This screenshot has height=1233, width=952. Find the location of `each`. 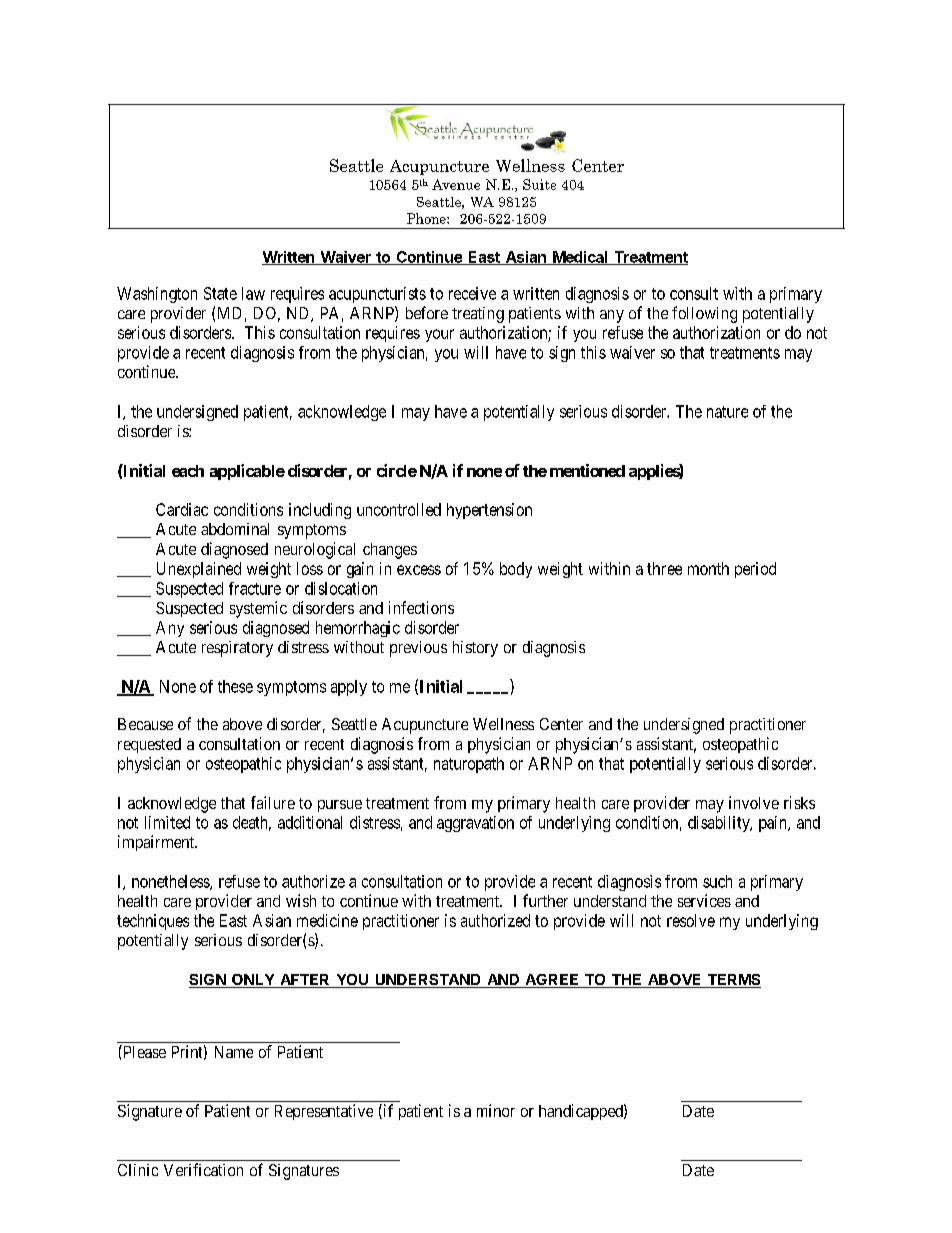

each is located at coordinates (188, 471).
